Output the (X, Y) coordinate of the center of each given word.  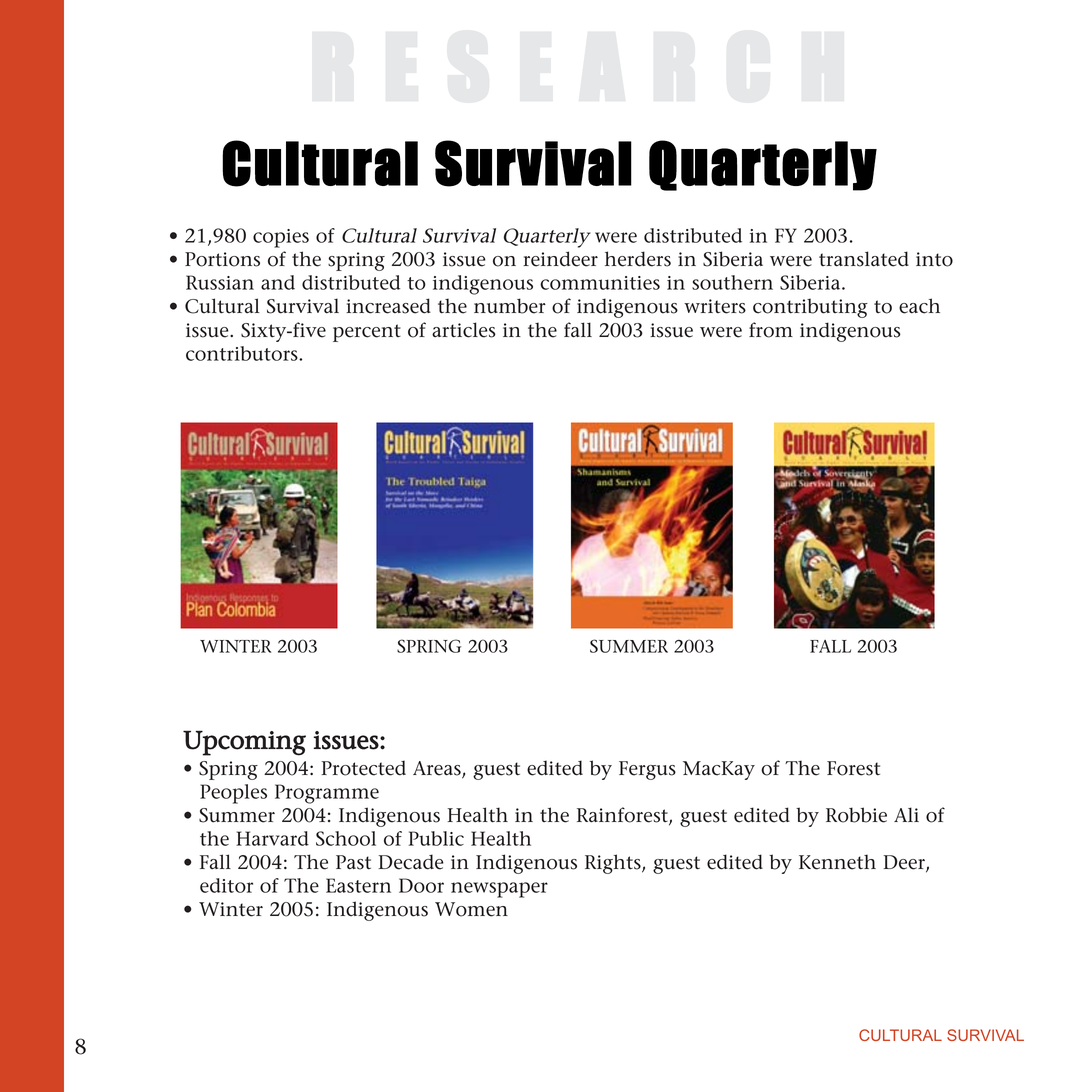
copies (281, 238)
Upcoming (244, 743)
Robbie (856, 815)
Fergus (647, 770)
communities (600, 283)
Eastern (358, 885)
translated (864, 259)
